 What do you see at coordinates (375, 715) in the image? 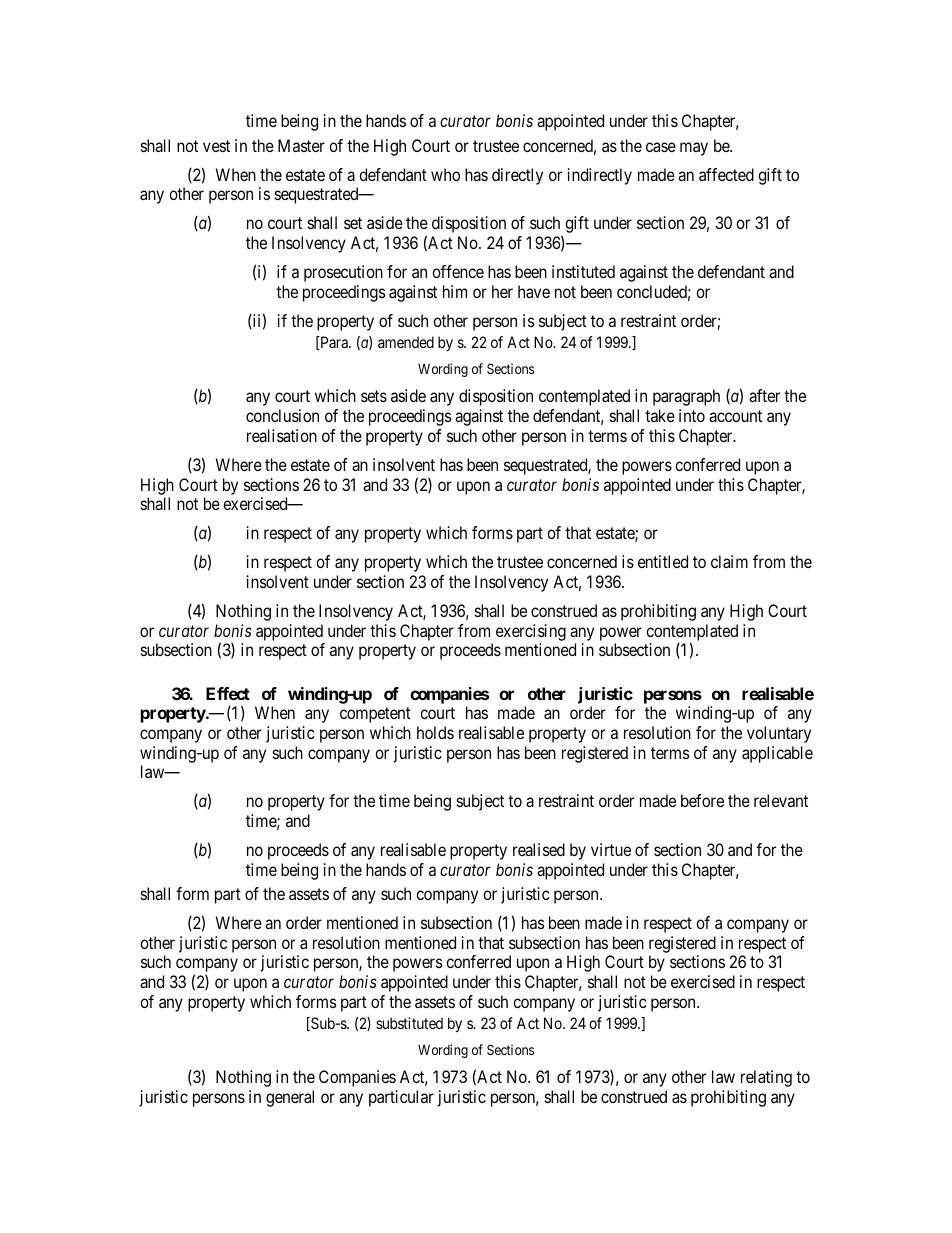
I see `competent` at bounding box center [375, 715].
